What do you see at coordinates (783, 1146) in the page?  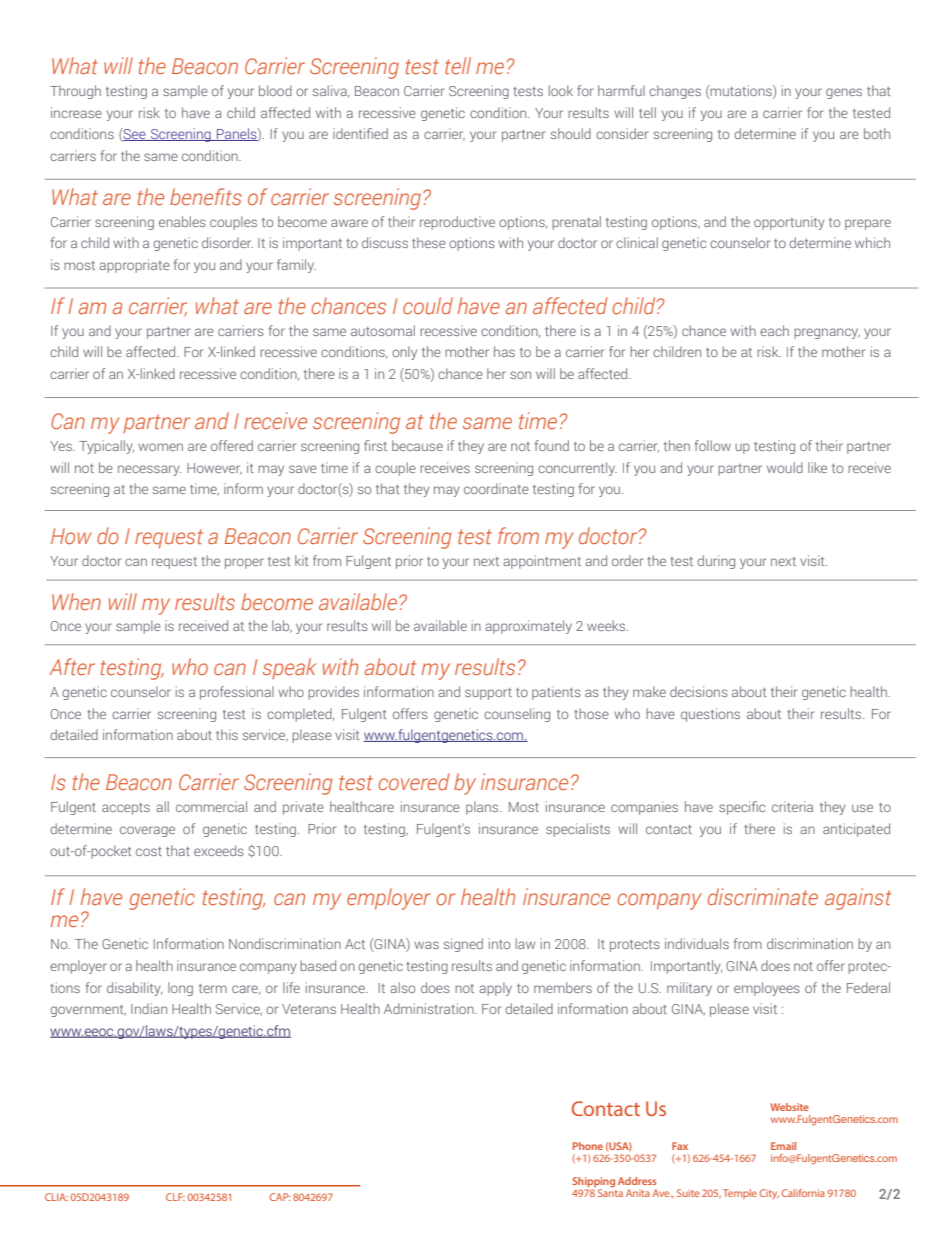 I see `Email` at bounding box center [783, 1146].
